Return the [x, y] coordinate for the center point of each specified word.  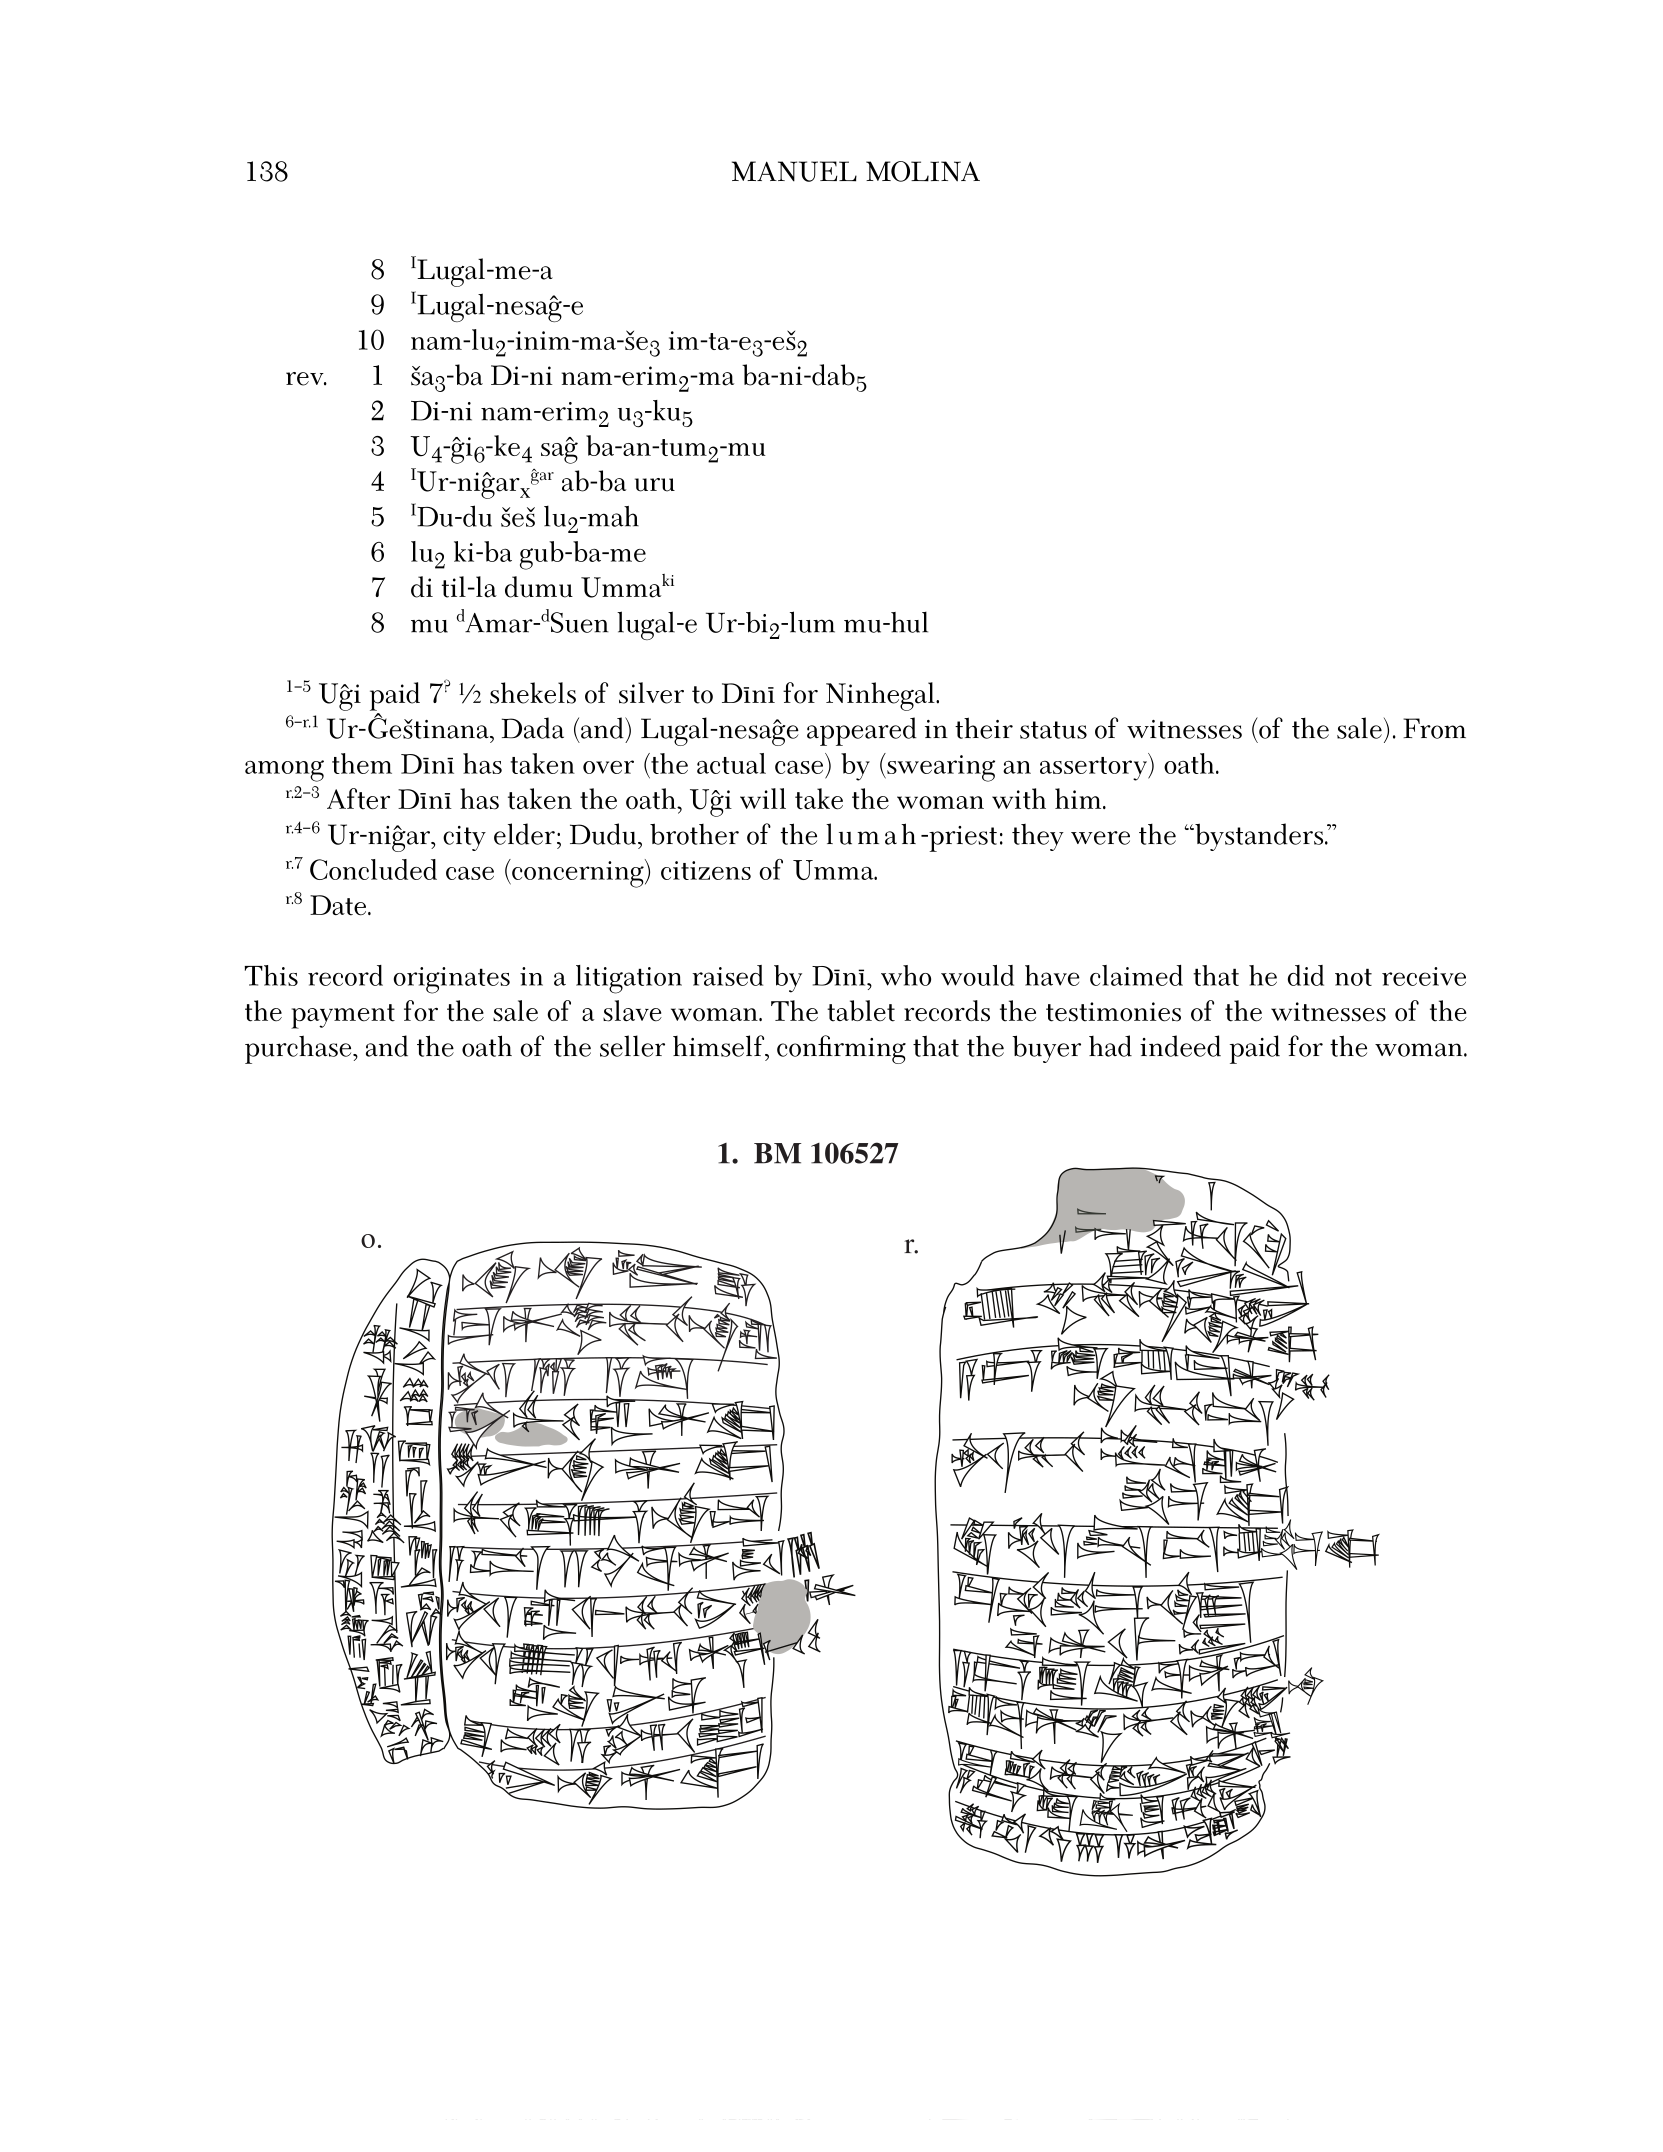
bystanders [1259, 837]
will [763, 798]
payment [343, 1016]
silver [651, 693]
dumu [539, 587]
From [1434, 728]
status [1053, 730]
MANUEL [794, 171]
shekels [533, 693]
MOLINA [923, 171]
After [358, 799]
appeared [862, 731]
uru [655, 485]
